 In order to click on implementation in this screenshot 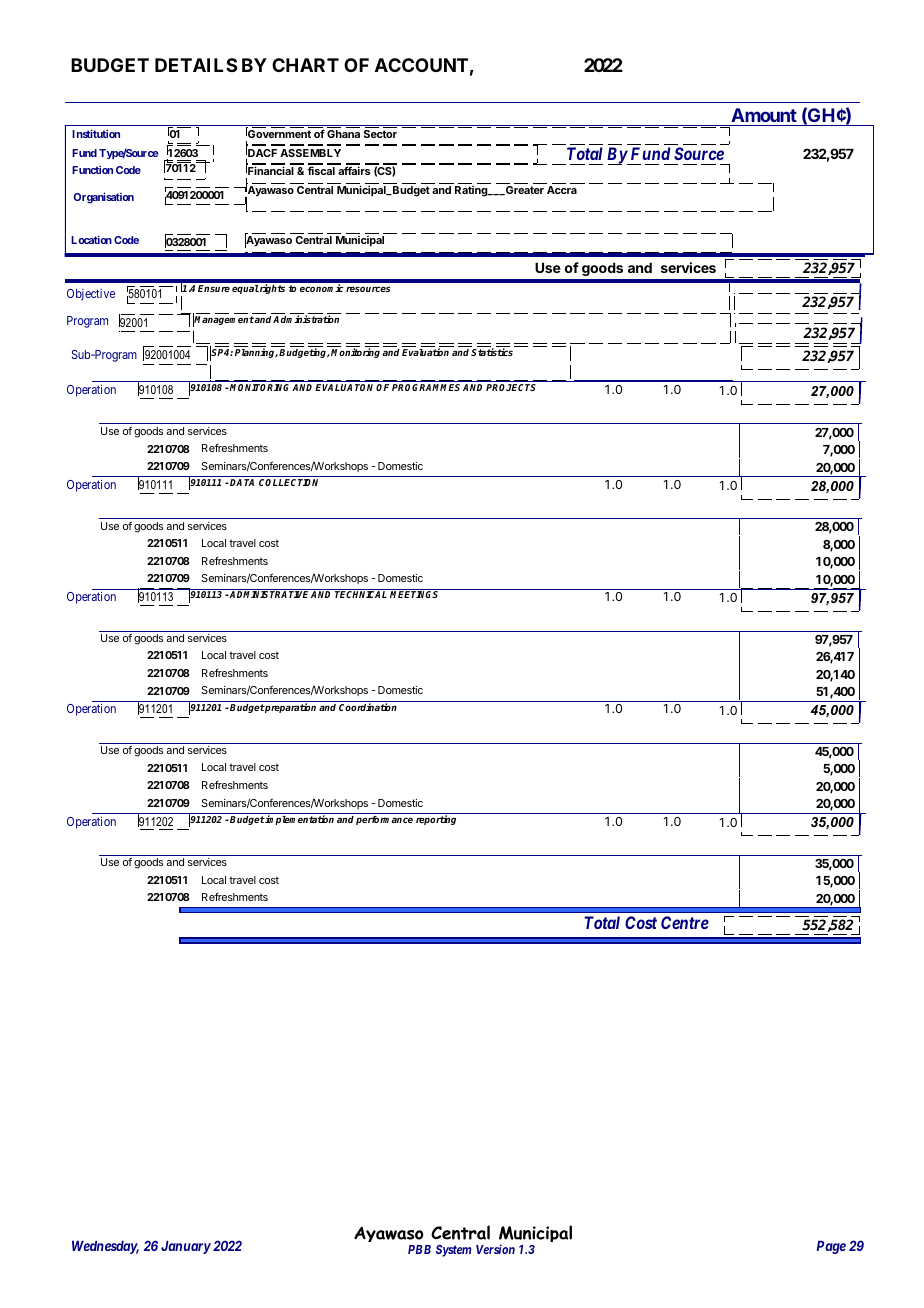, I will do `click(299, 820)`.
